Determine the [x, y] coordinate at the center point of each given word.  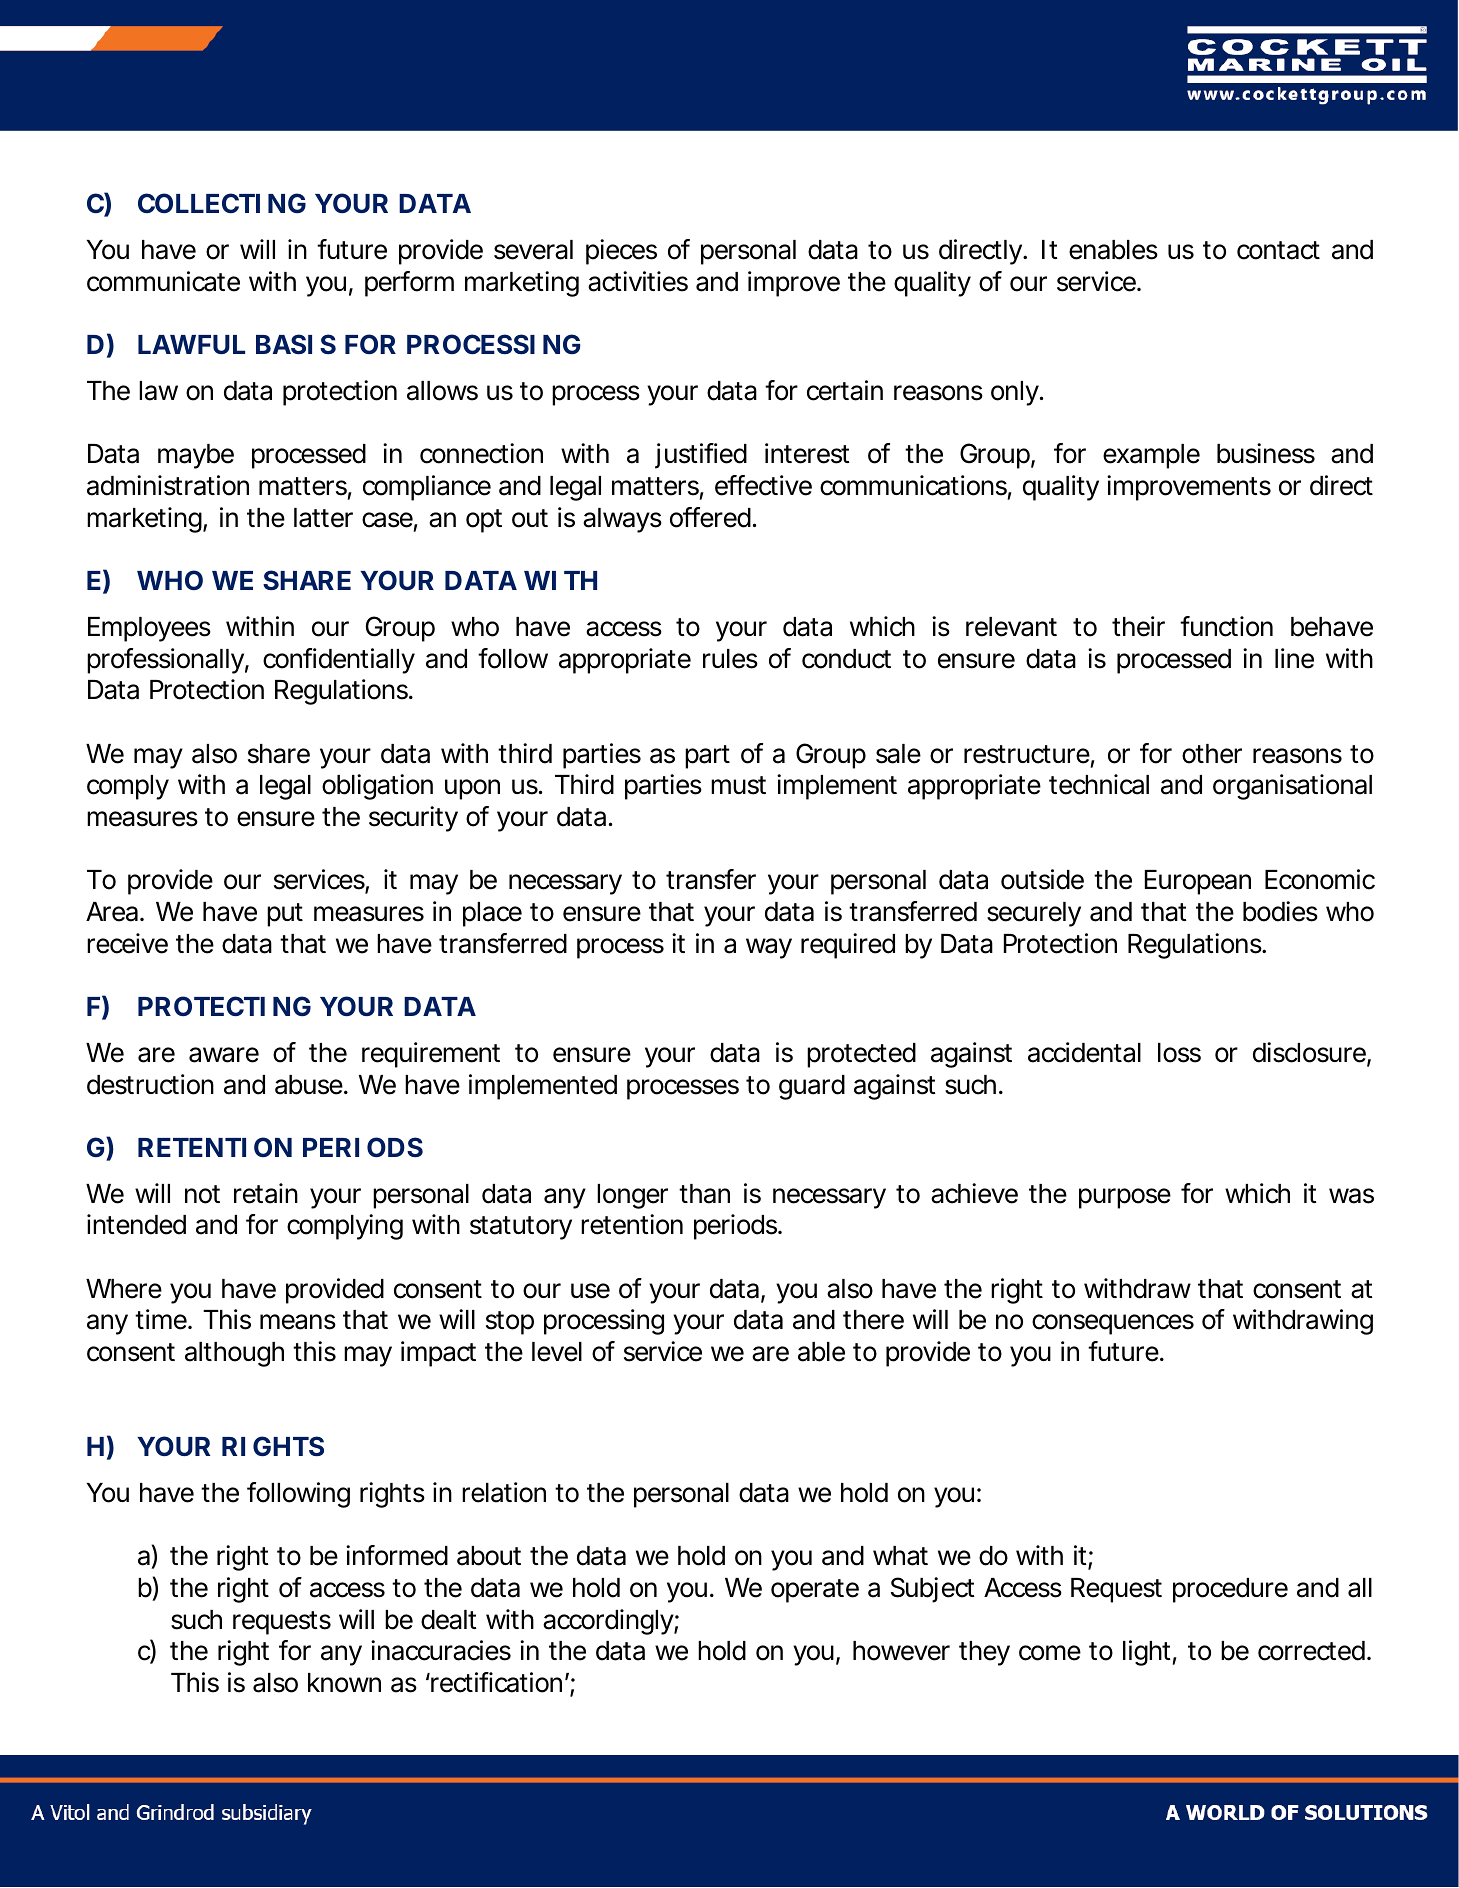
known [344, 1683]
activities [638, 281]
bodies [1280, 911]
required [848, 946]
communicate [163, 281]
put [285, 915]
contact [1278, 250]
